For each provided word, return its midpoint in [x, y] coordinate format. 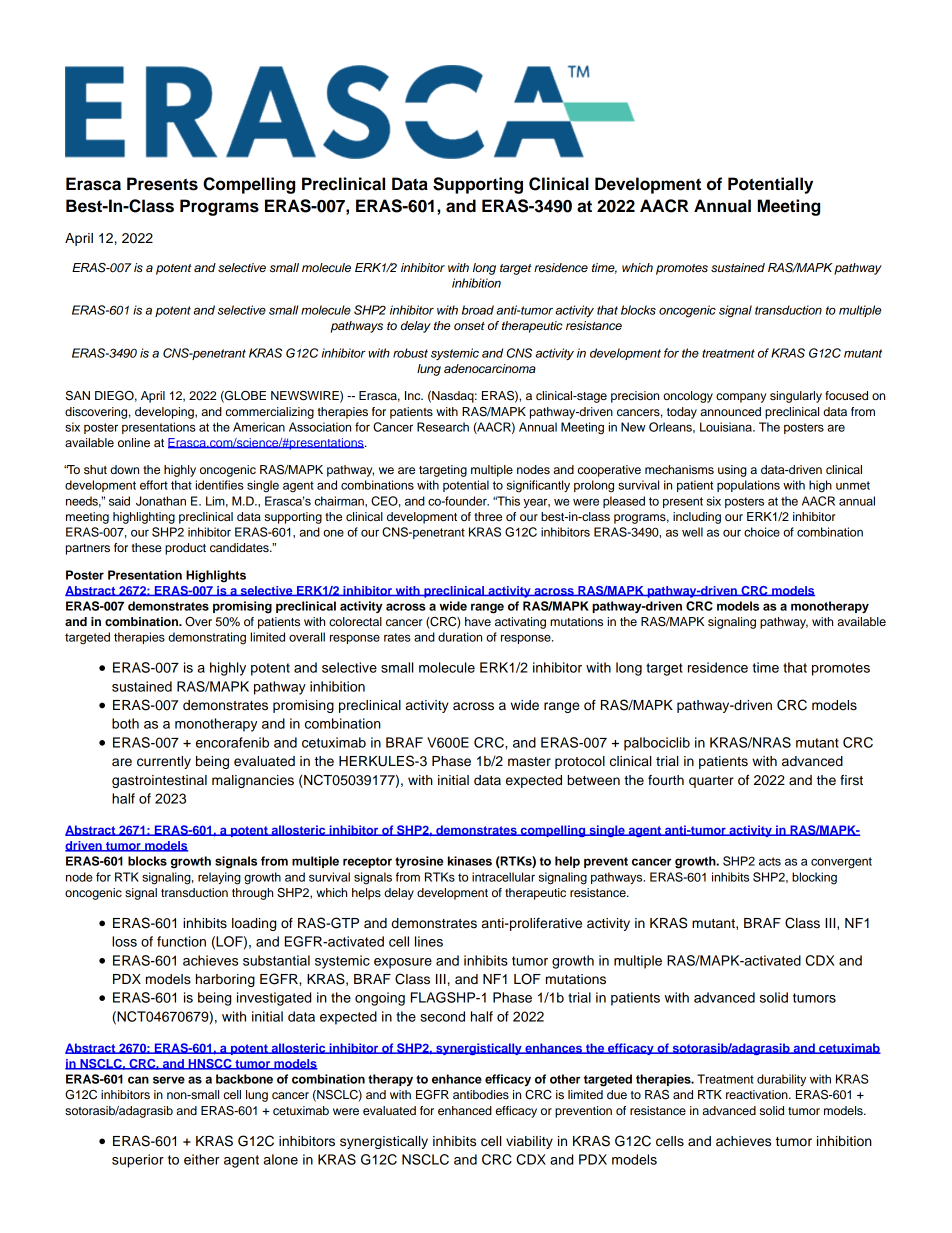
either [201, 1159]
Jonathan [161, 501]
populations [748, 486]
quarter [711, 782]
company [741, 398]
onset [469, 326]
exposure [403, 963]
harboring [225, 980]
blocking [814, 878]
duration [460, 637]
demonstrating [207, 638]
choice [762, 532]
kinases [470, 861]
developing [165, 413]
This [507, 501]
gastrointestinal [159, 781]
